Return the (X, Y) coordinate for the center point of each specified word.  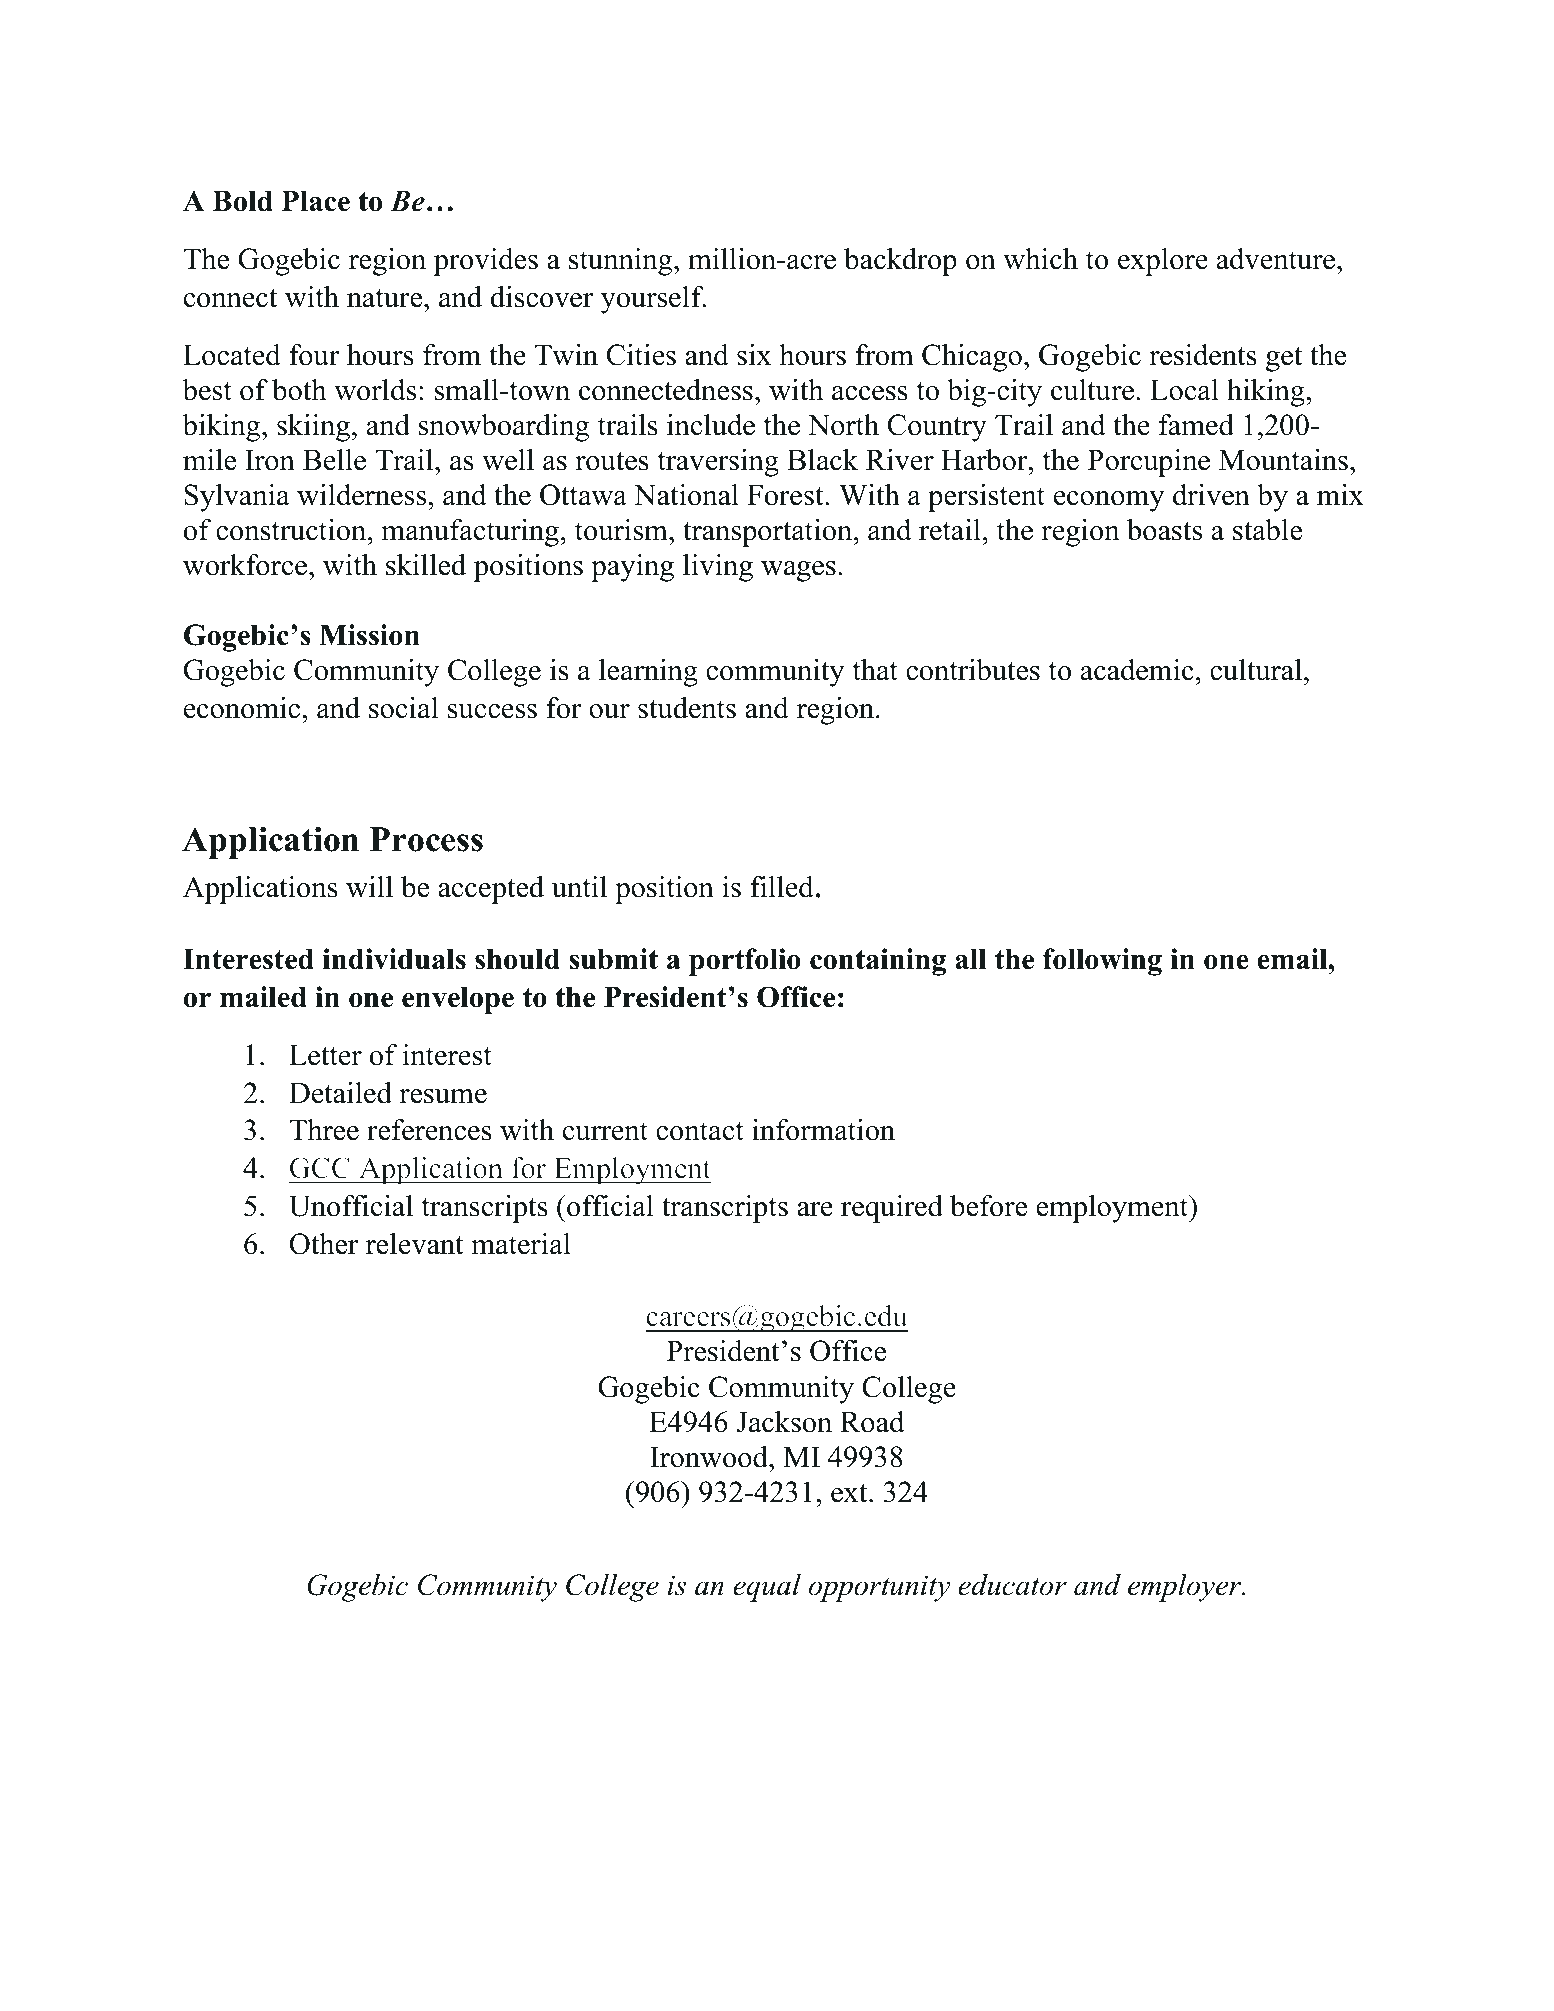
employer (1186, 1588)
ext (850, 1493)
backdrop (900, 262)
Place (316, 201)
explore (1163, 262)
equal (767, 1588)
